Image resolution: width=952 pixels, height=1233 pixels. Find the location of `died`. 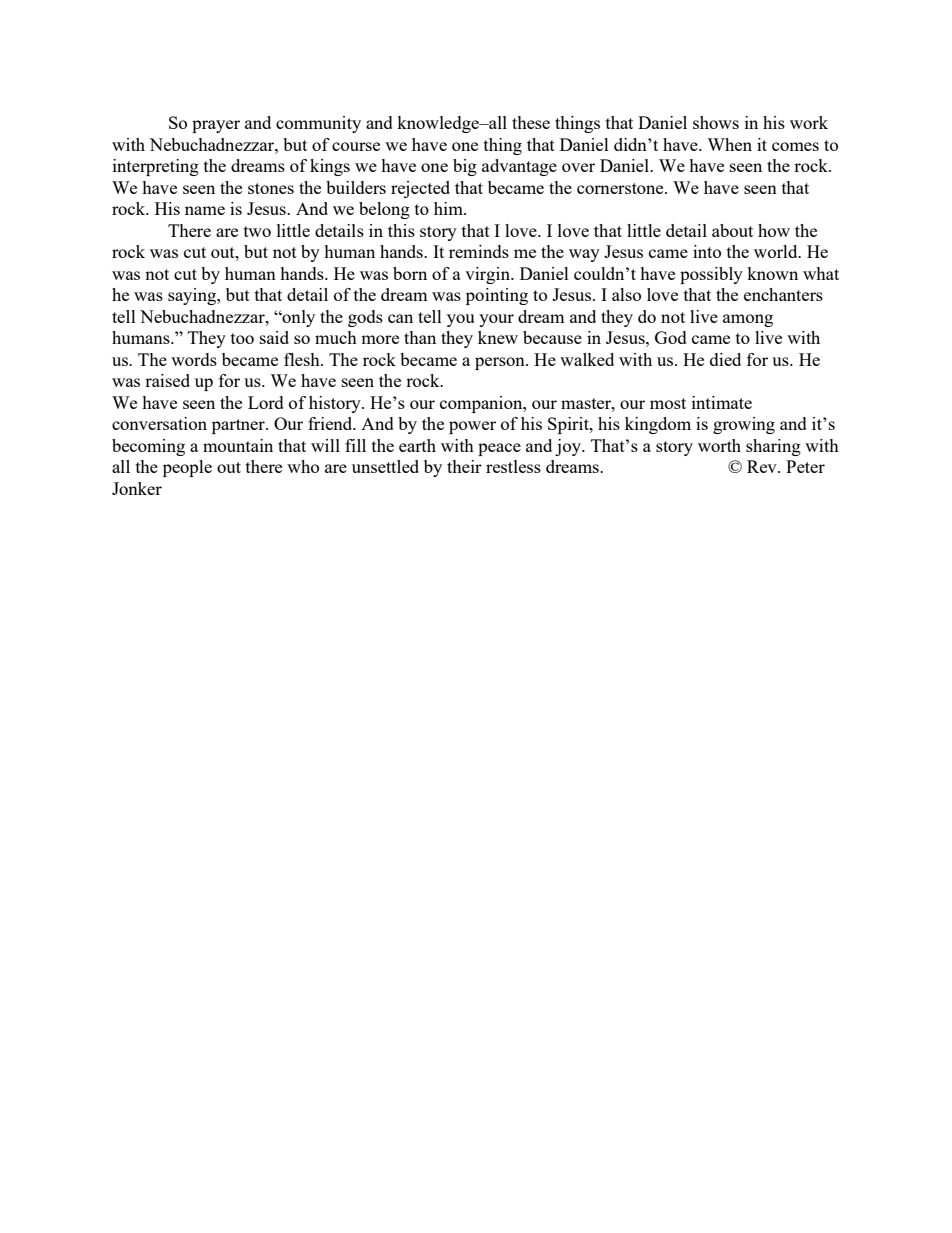

died is located at coordinates (725, 359).
